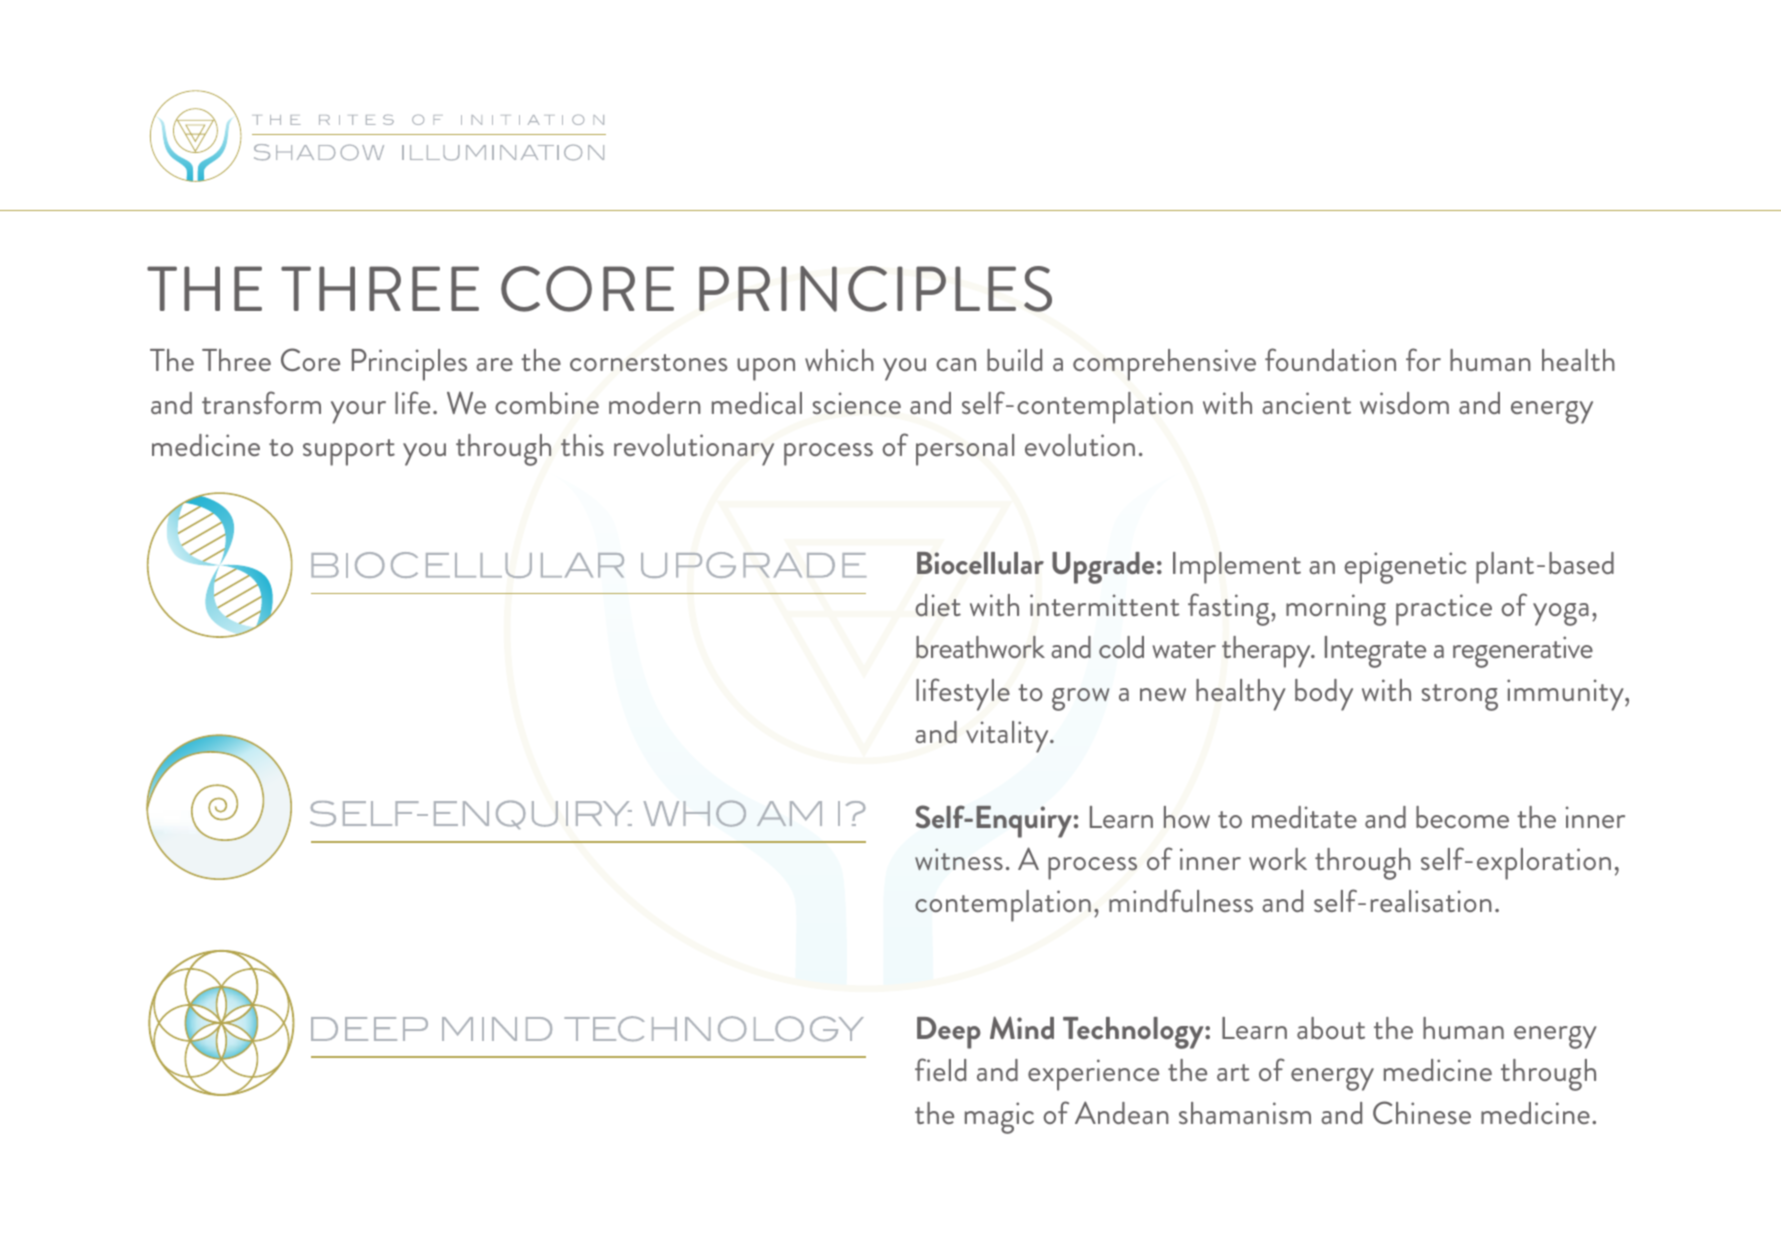  What do you see at coordinates (349, 452) in the image?
I see `support` at bounding box center [349, 452].
